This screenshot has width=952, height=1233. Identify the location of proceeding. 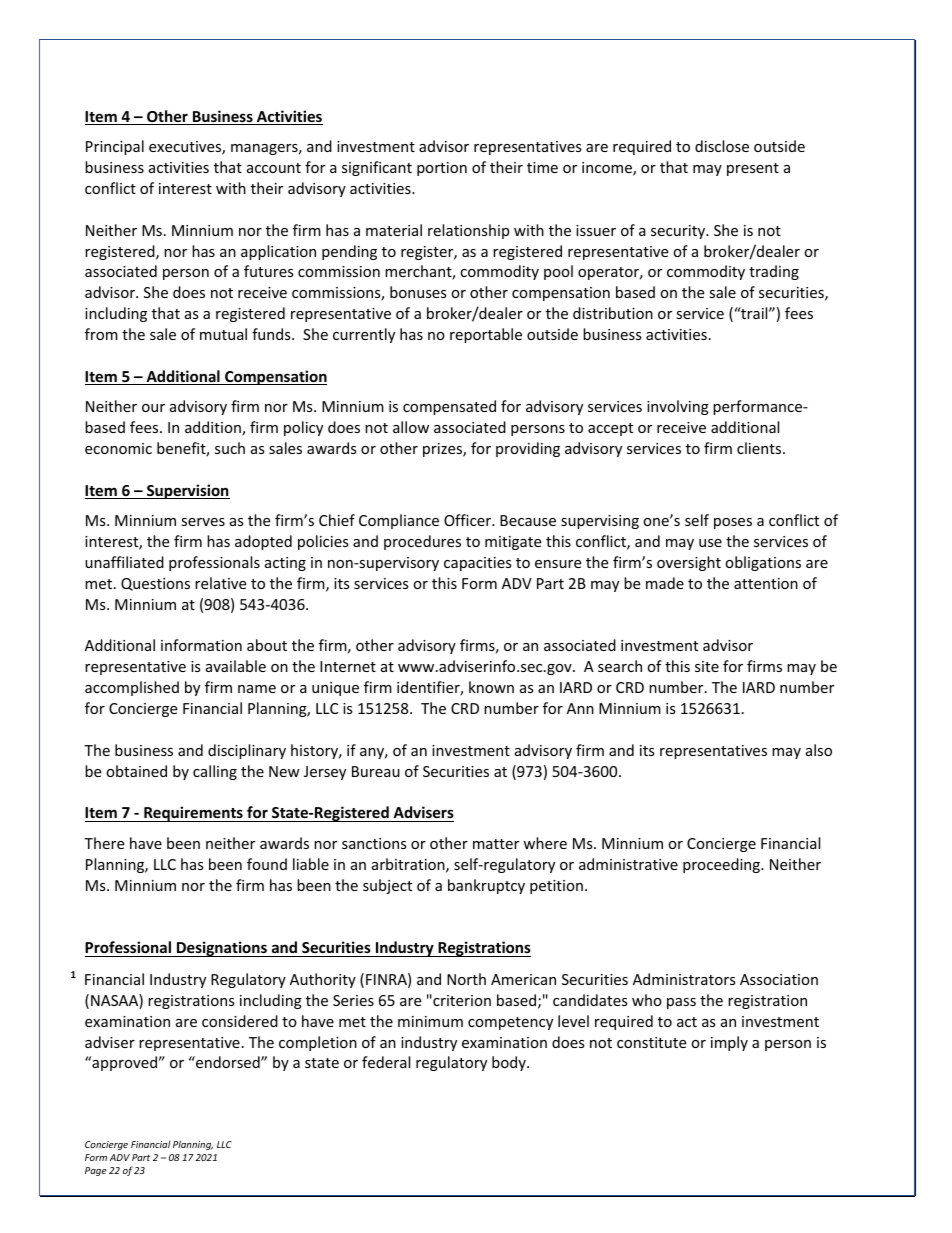
(722, 865).
